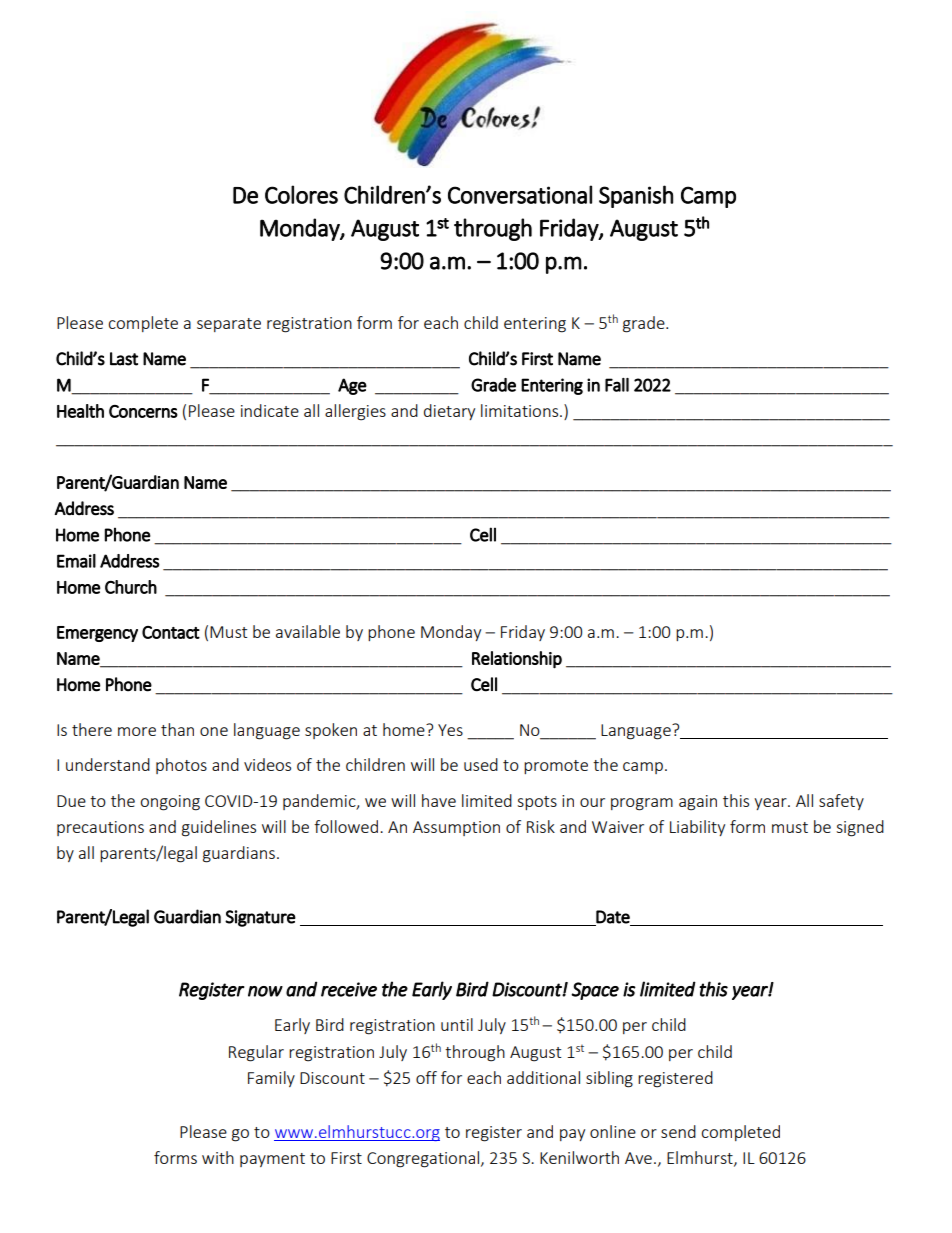 Image resolution: width=952 pixels, height=1233 pixels. Describe the element at coordinates (424, 1159) in the page. I see `Congregational` at that location.
